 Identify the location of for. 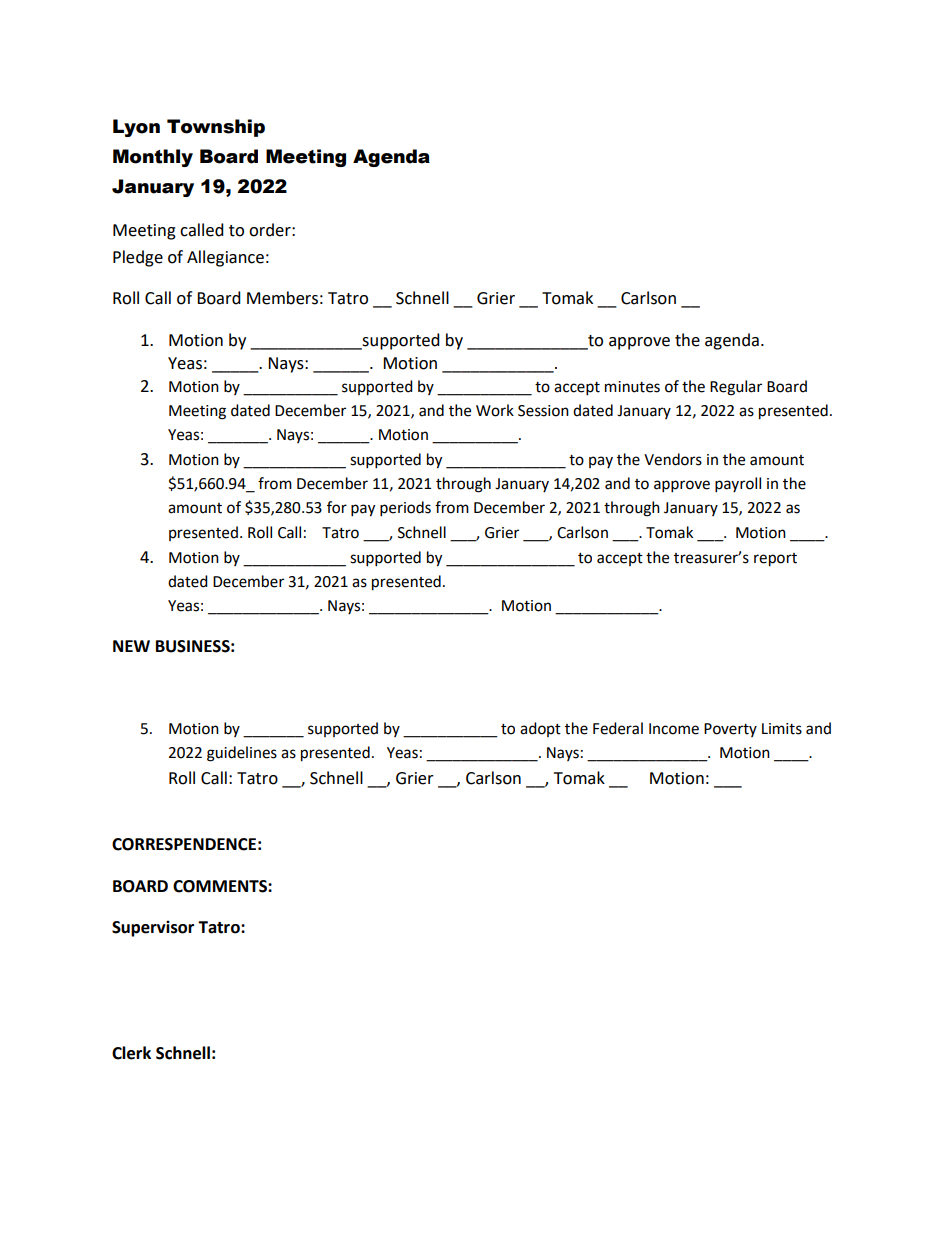
(337, 507).
